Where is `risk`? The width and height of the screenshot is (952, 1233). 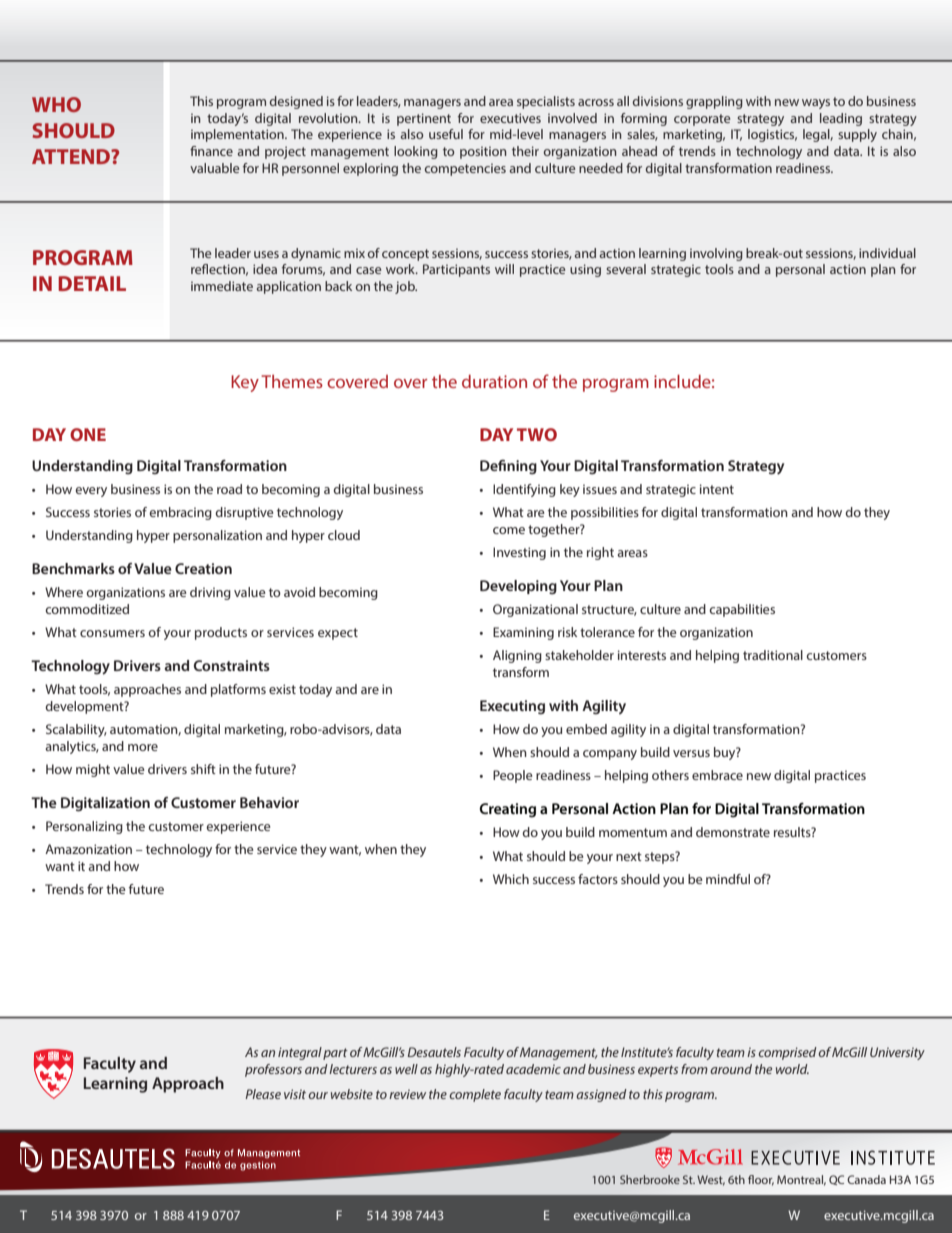 risk is located at coordinates (567, 632).
